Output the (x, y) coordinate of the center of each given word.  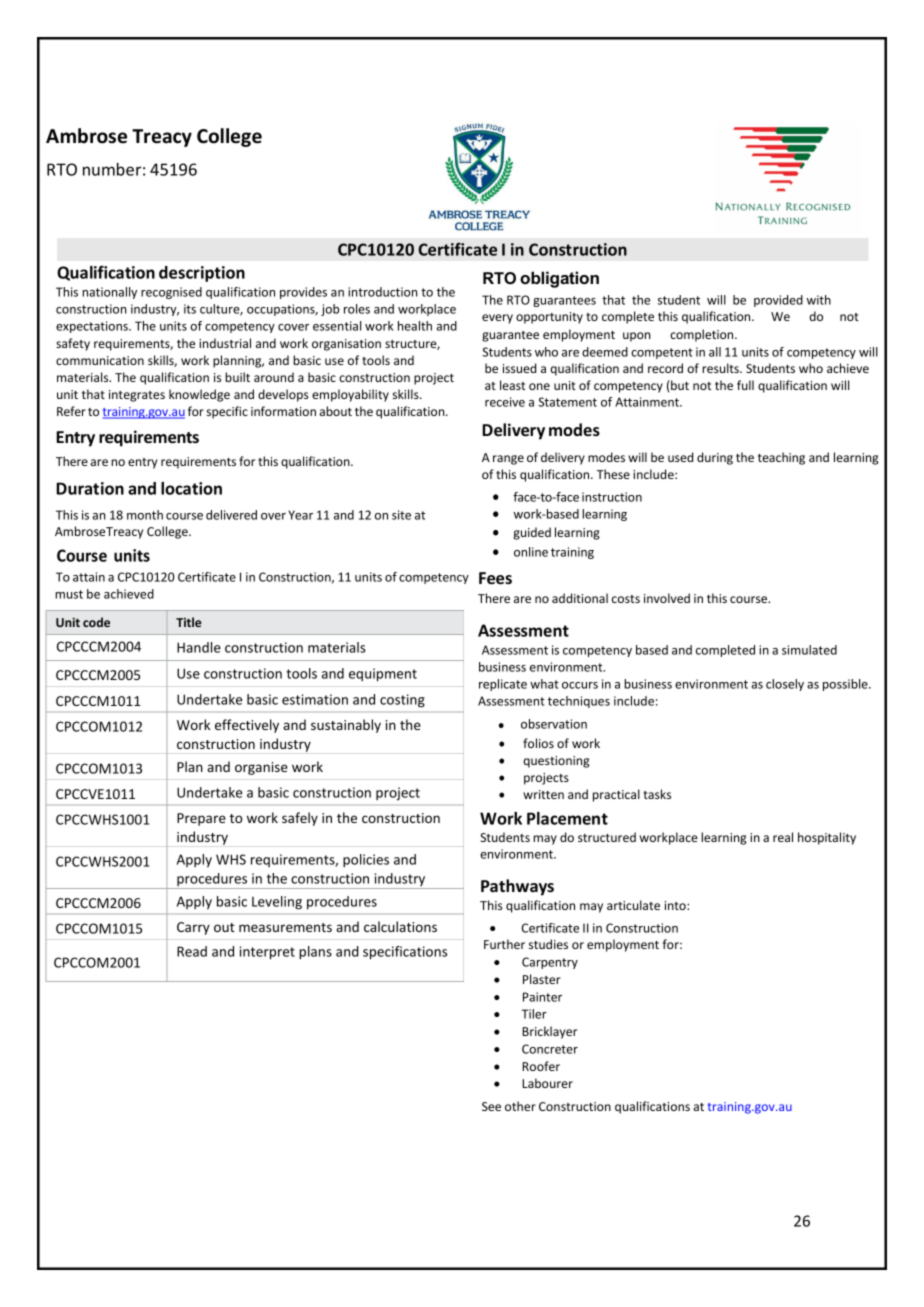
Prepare (201, 819)
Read (192, 951)
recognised (171, 293)
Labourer (547, 1083)
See (491, 1106)
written (543, 794)
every (497, 319)
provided (778, 301)
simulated (809, 650)
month (145, 515)
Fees (495, 578)
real (783, 837)
